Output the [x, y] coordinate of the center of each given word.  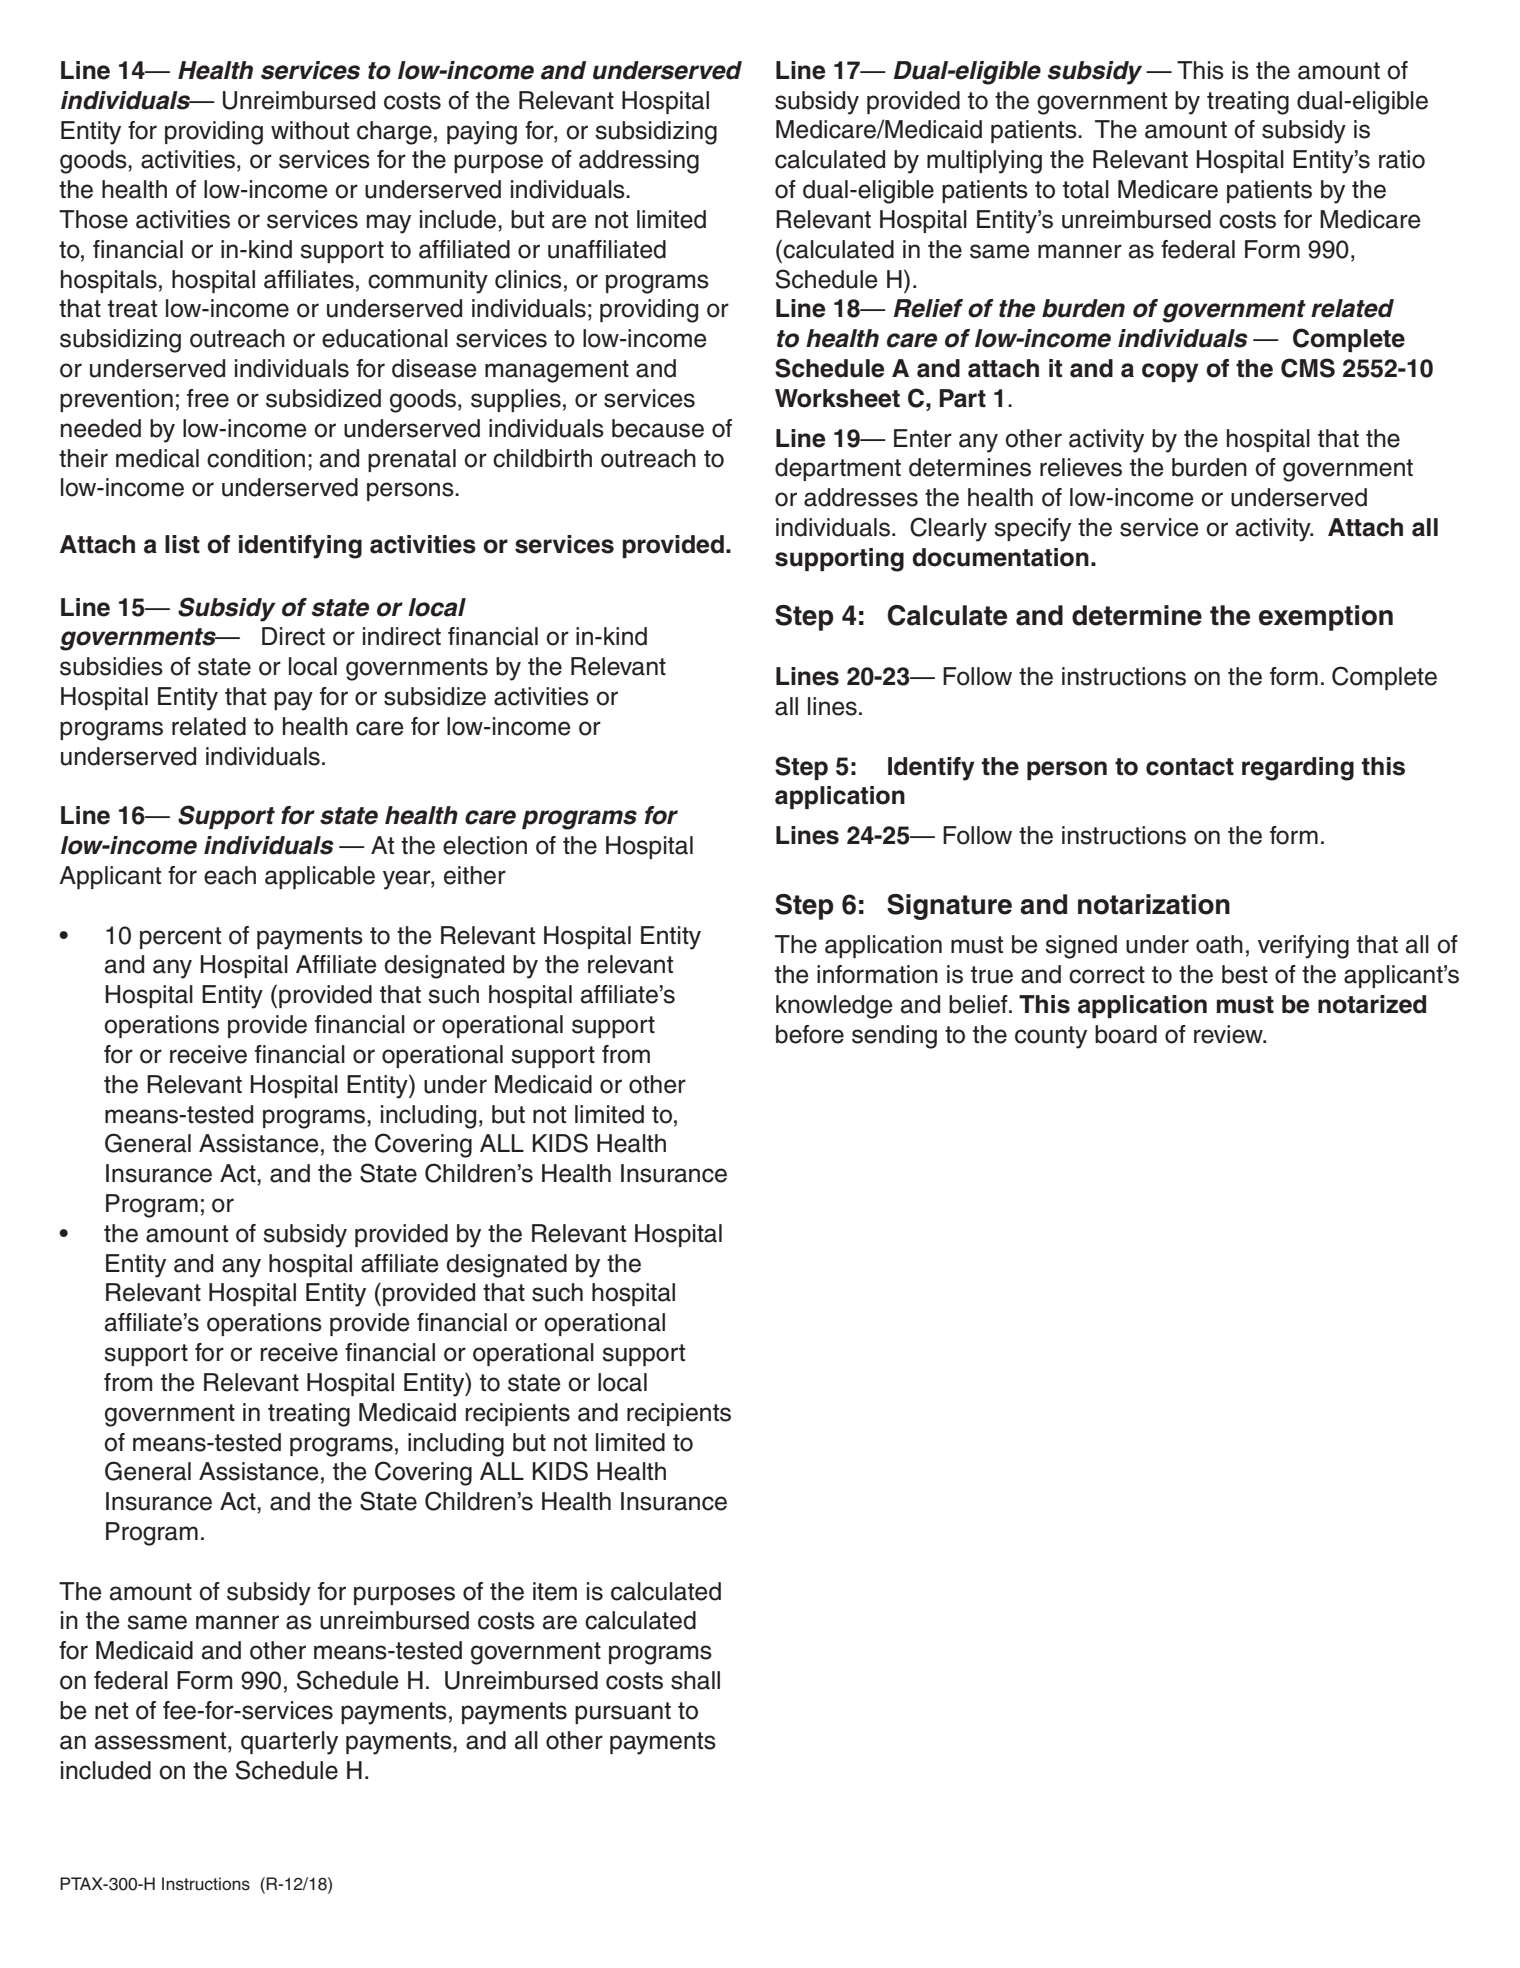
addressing [639, 162]
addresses [861, 497]
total [1086, 189]
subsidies [111, 666]
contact [1190, 767]
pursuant [623, 1713]
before [810, 1034]
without [310, 130]
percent [180, 938]
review [1229, 1034]
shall [695, 1680]
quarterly [289, 1743]
